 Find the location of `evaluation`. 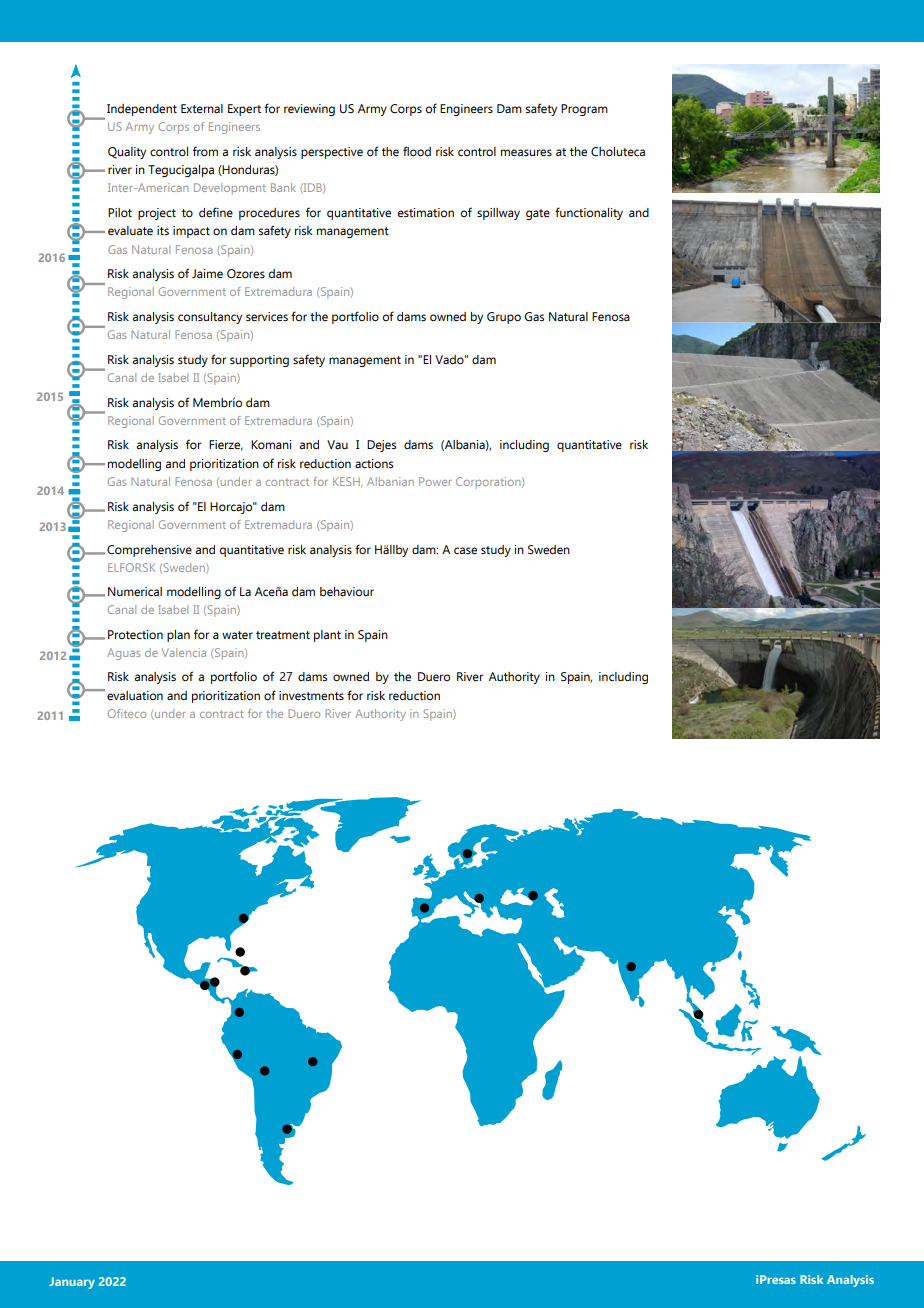

evaluation is located at coordinates (135, 695).
